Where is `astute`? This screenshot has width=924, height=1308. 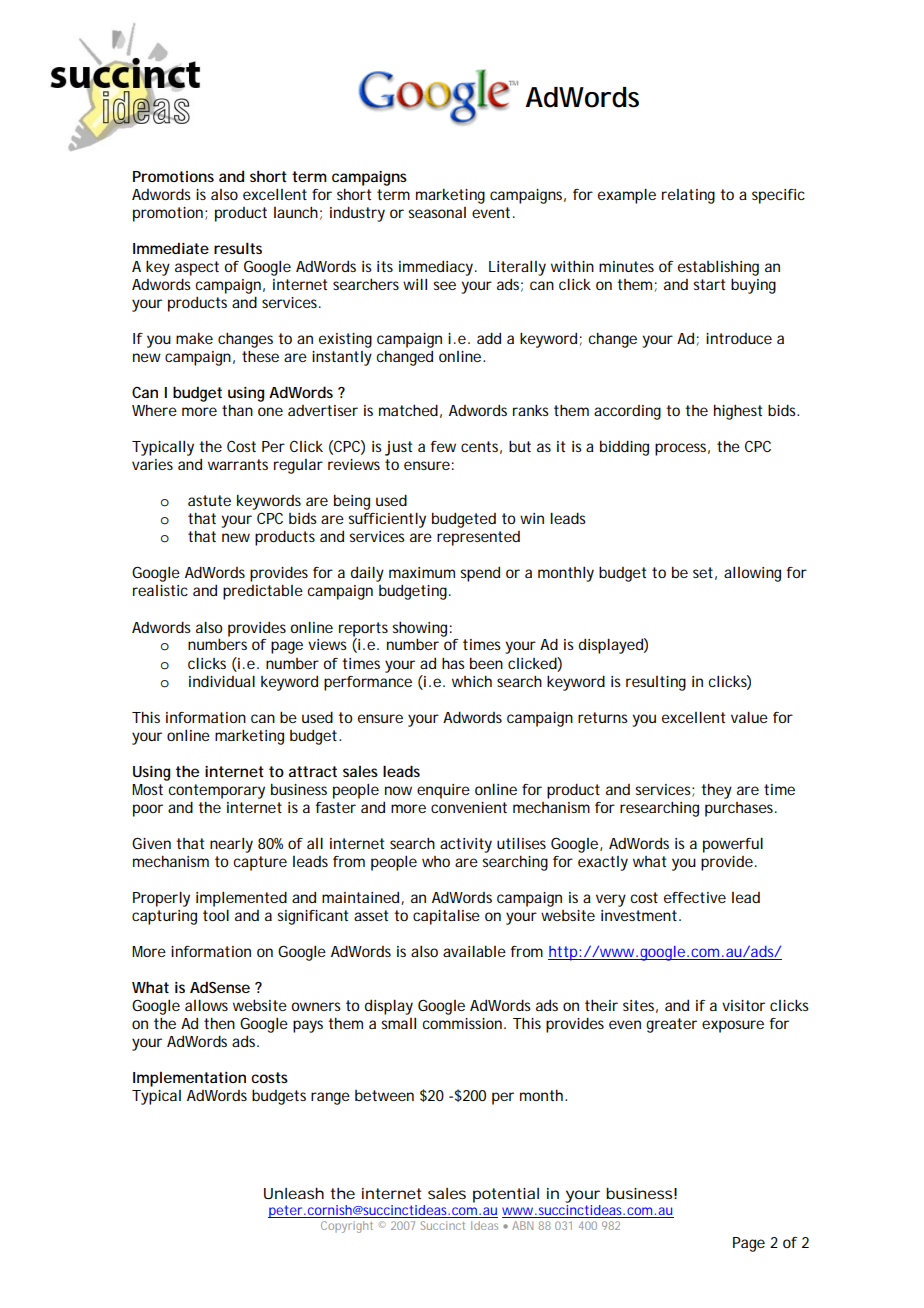
astute is located at coordinates (209, 500).
